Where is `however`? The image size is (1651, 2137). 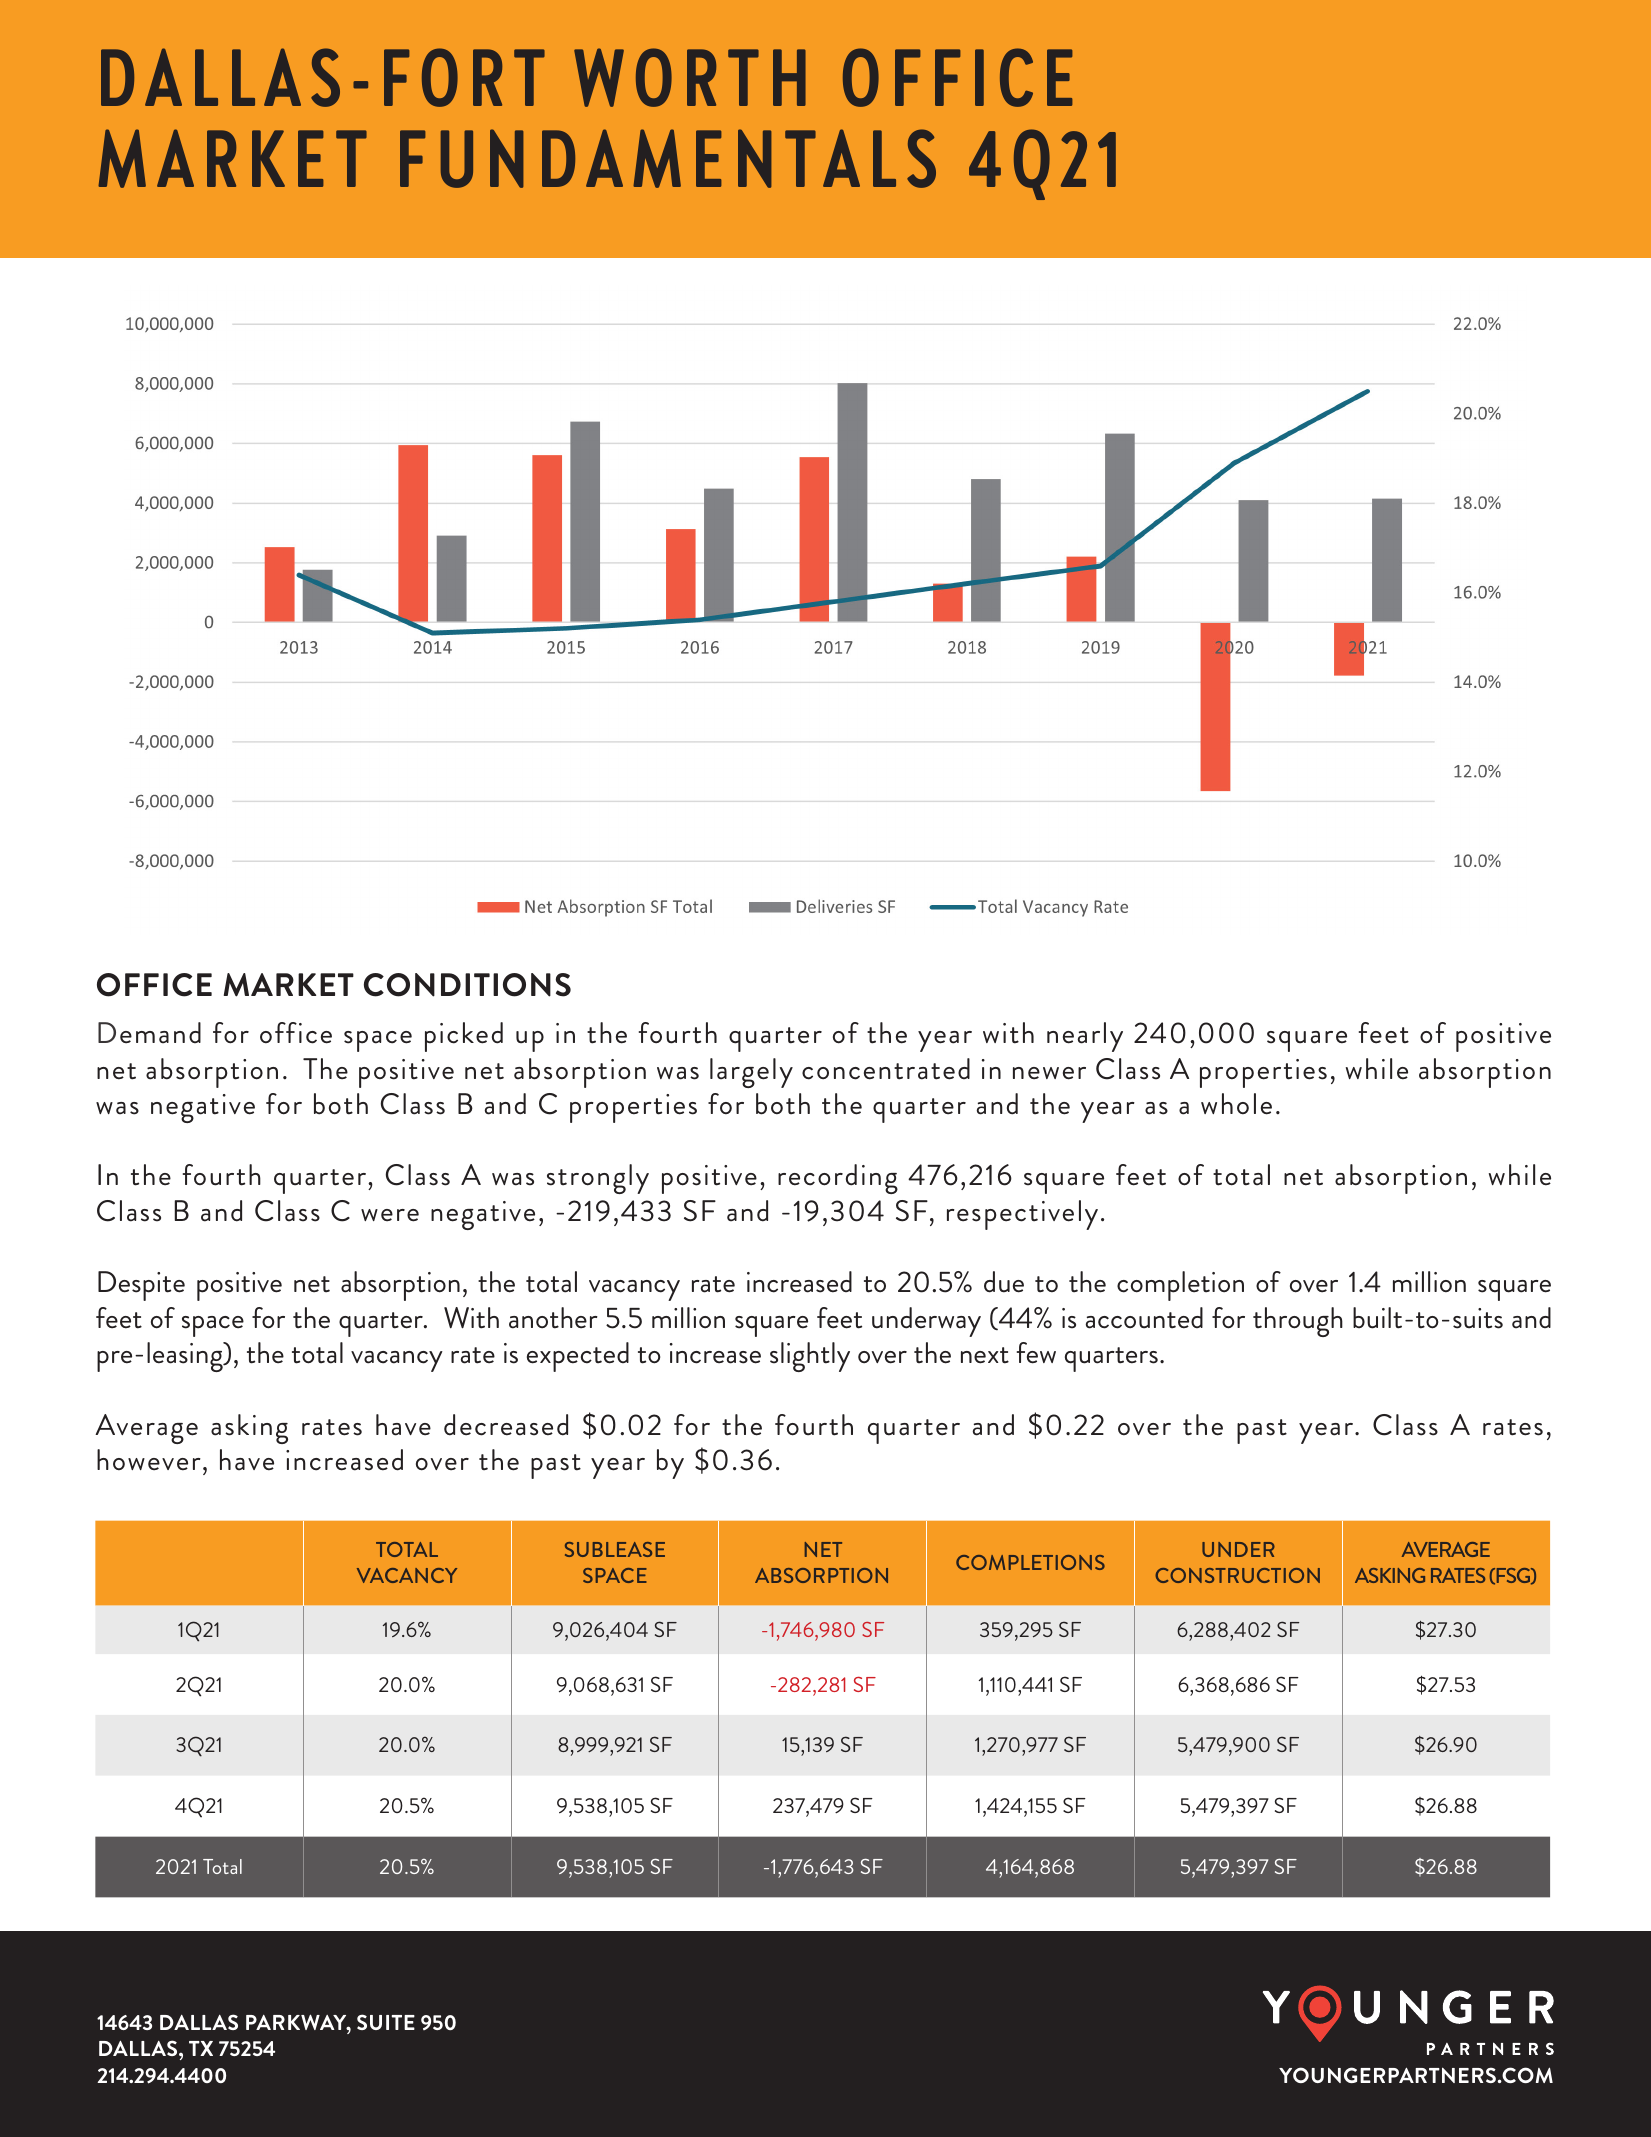
however is located at coordinates (149, 1460).
